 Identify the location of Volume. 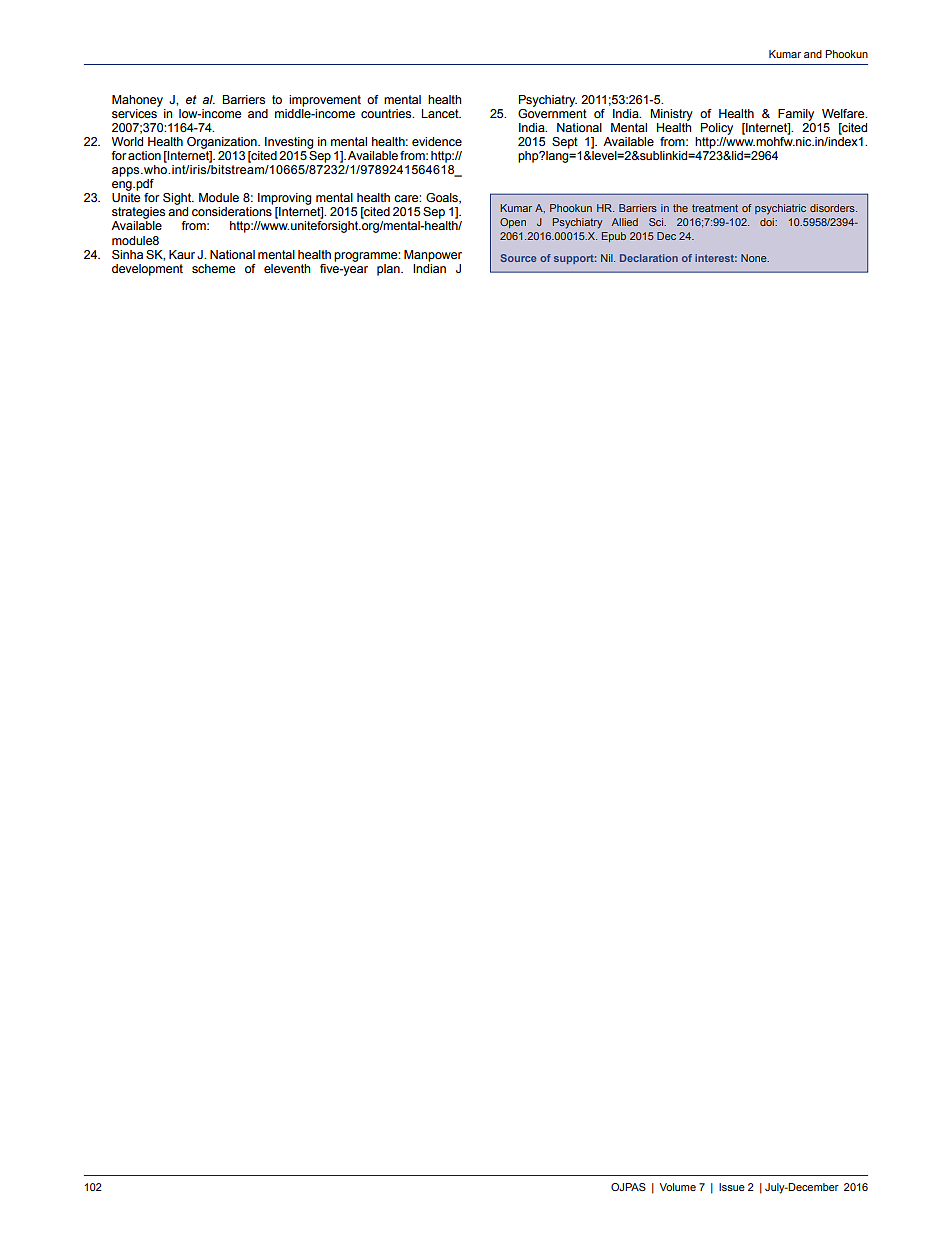
(678, 1187).
